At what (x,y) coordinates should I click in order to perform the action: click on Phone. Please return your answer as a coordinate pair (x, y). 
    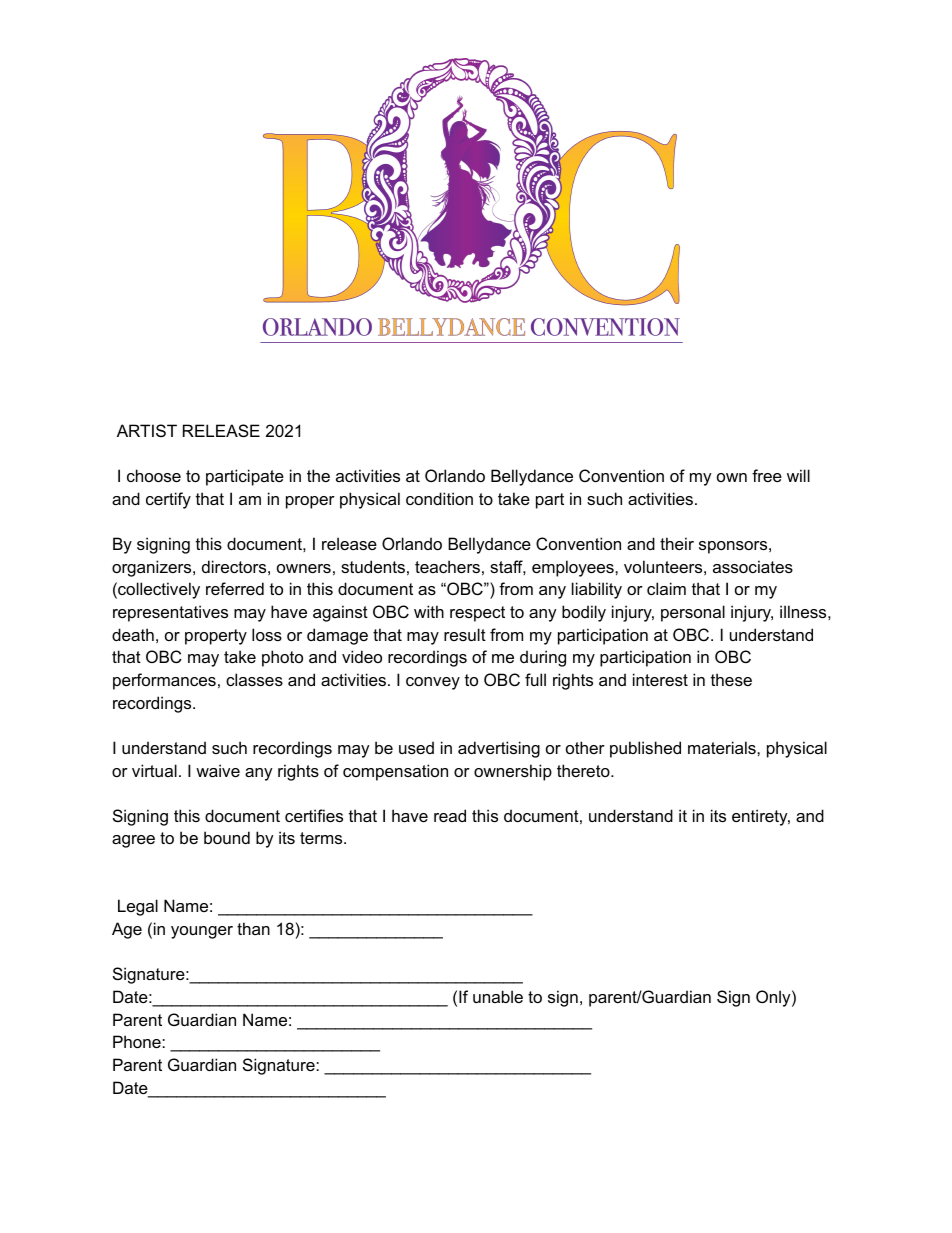
    Looking at the image, I should click on (138, 1041).
